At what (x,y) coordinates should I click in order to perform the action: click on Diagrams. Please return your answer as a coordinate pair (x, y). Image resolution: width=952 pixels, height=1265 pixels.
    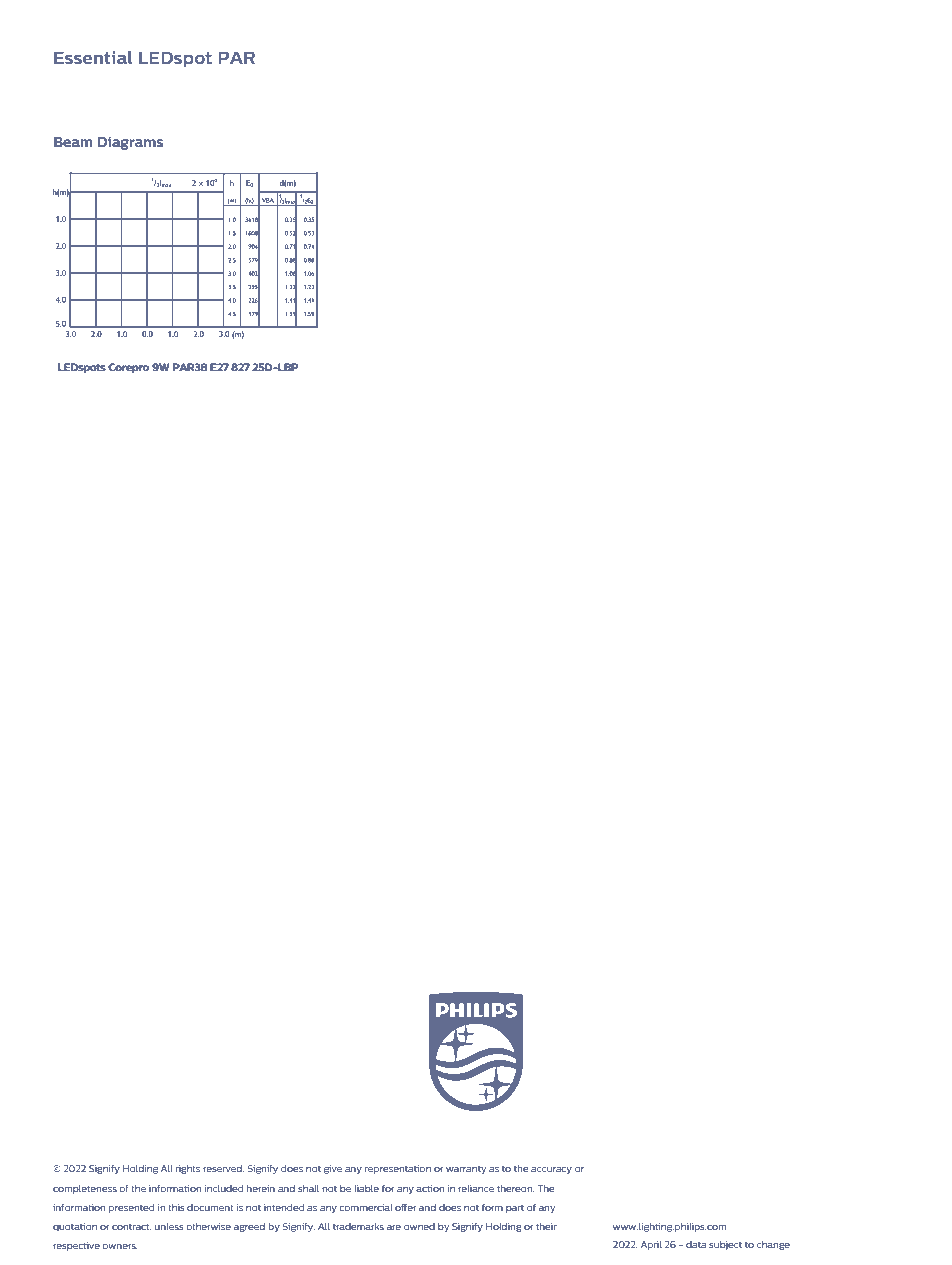
    Looking at the image, I should click on (130, 143).
